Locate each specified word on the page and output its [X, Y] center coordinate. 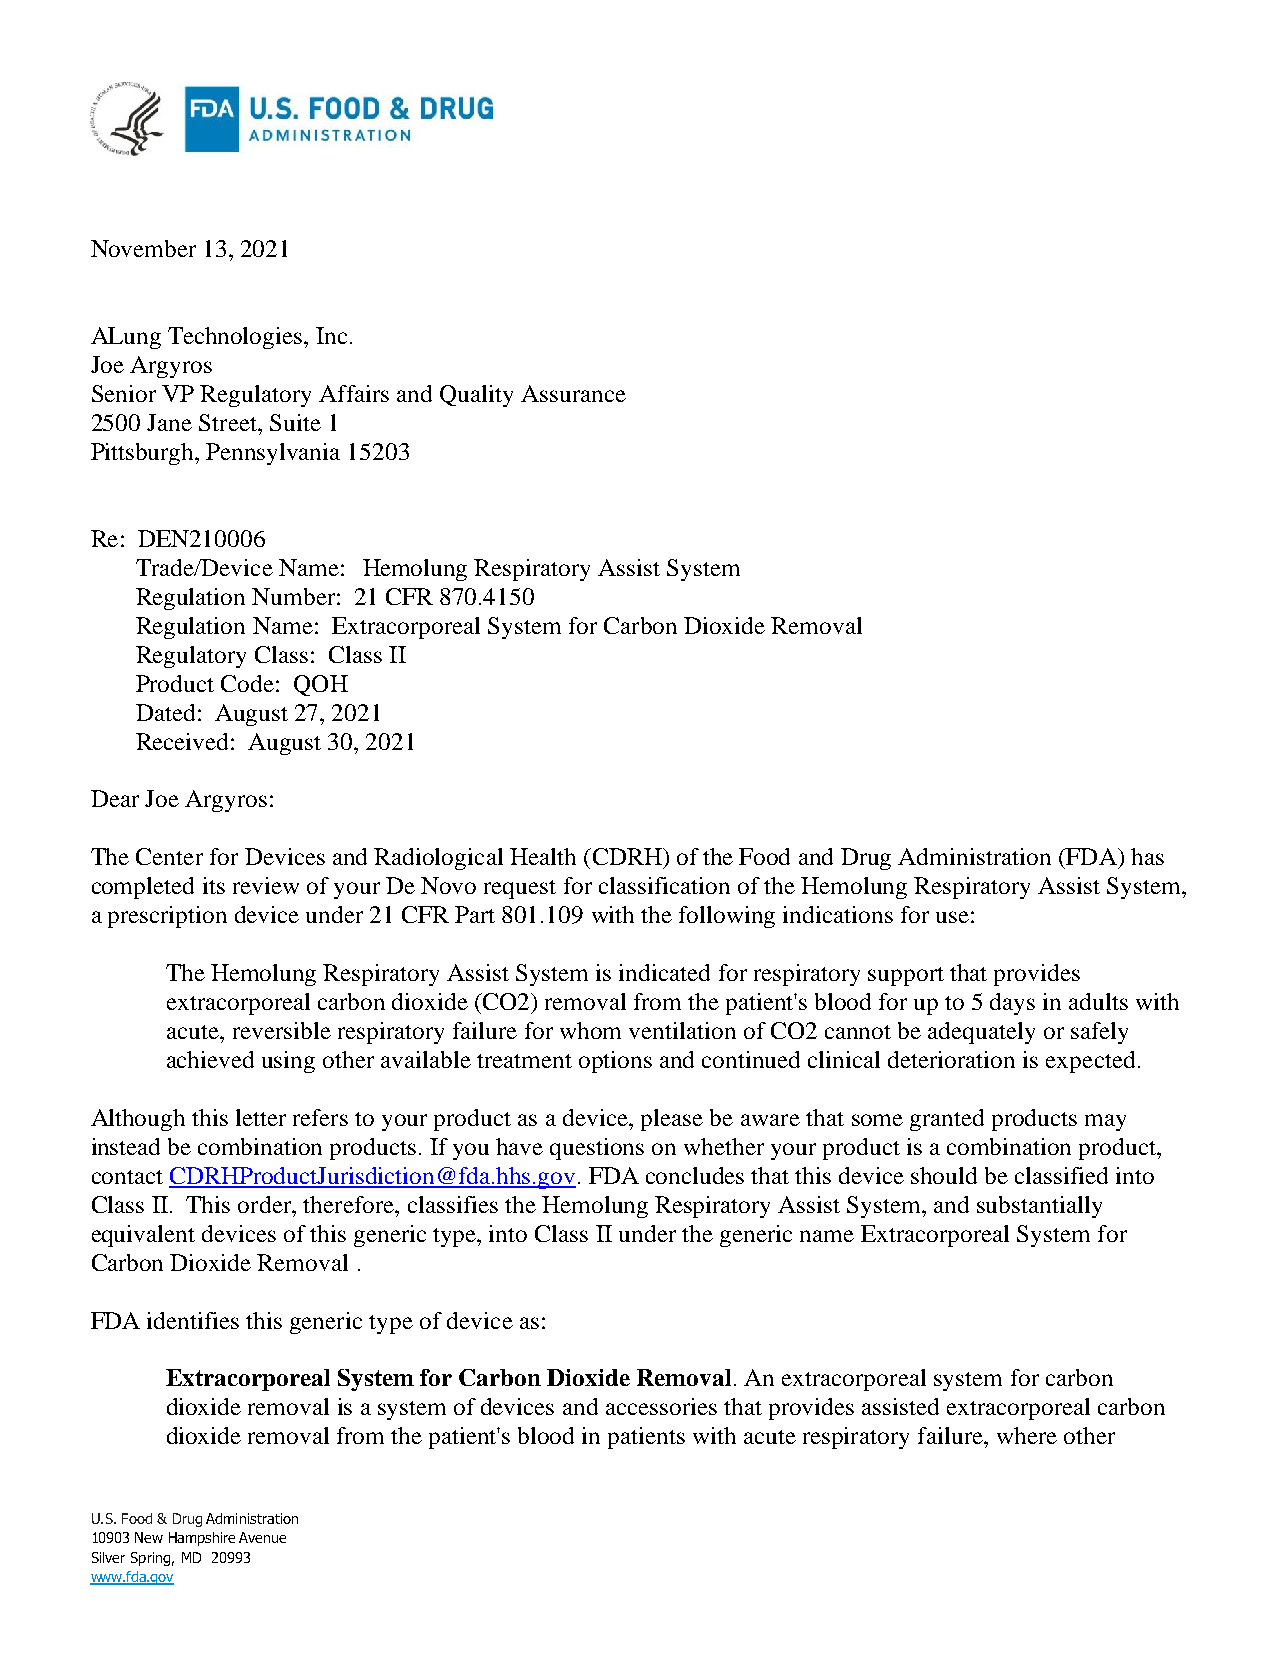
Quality [476, 396]
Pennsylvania [273, 454]
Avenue [262, 1537]
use [952, 917]
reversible [282, 1030]
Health [543, 856]
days [1012, 1004]
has [1147, 856]
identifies [193, 1320]
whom [590, 1030]
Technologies [236, 338]
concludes [695, 1175]
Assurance [573, 393]
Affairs [354, 393]
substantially [1039, 1207]
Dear [115, 798]
